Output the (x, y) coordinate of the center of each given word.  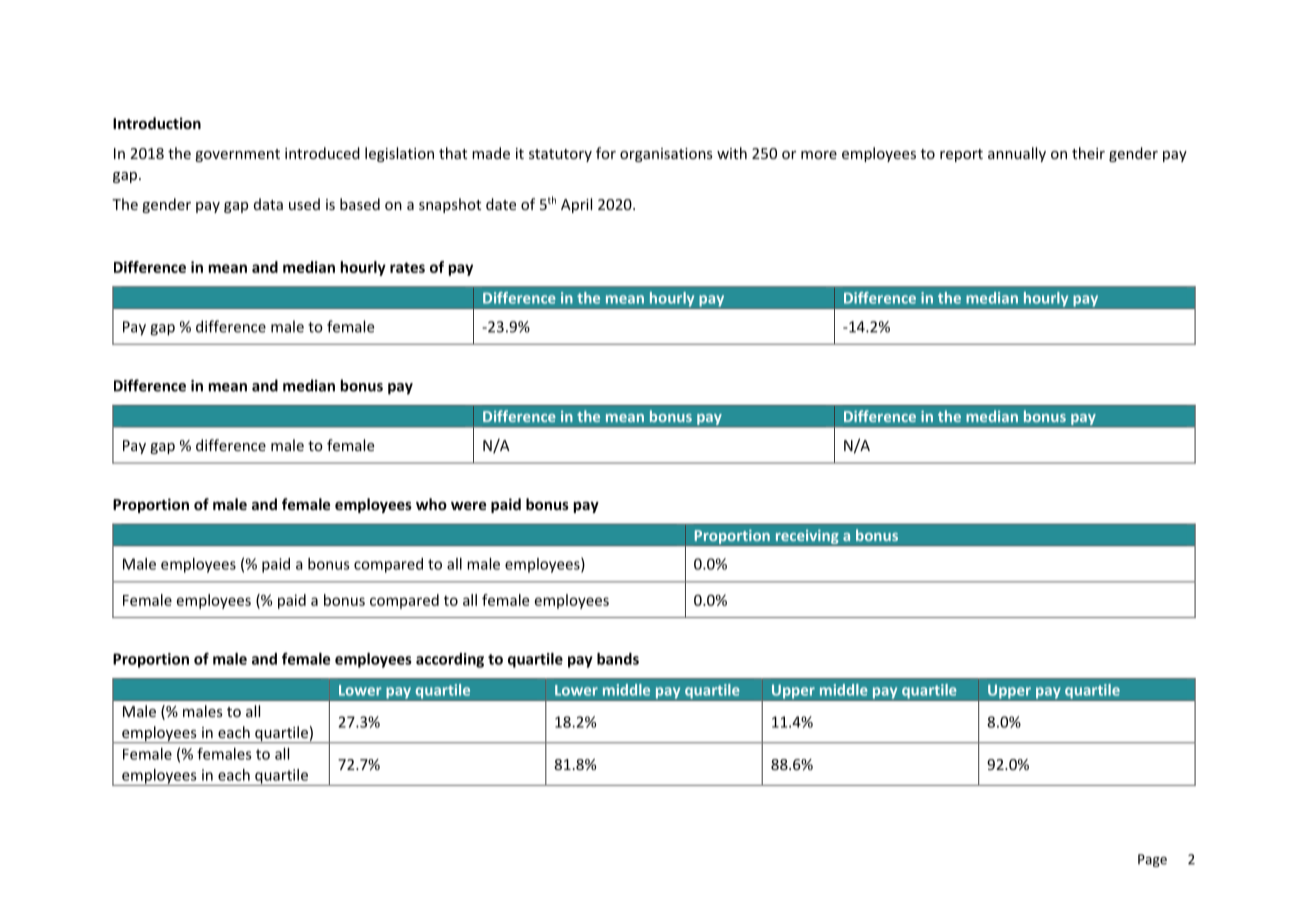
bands (618, 659)
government (237, 155)
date (501, 204)
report (961, 155)
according (450, 660)
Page (1152, 860)
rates (407, 267)
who (431, 504)
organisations (666, 155)
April (576, 205)
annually (1017, 154)
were (468, 505)
